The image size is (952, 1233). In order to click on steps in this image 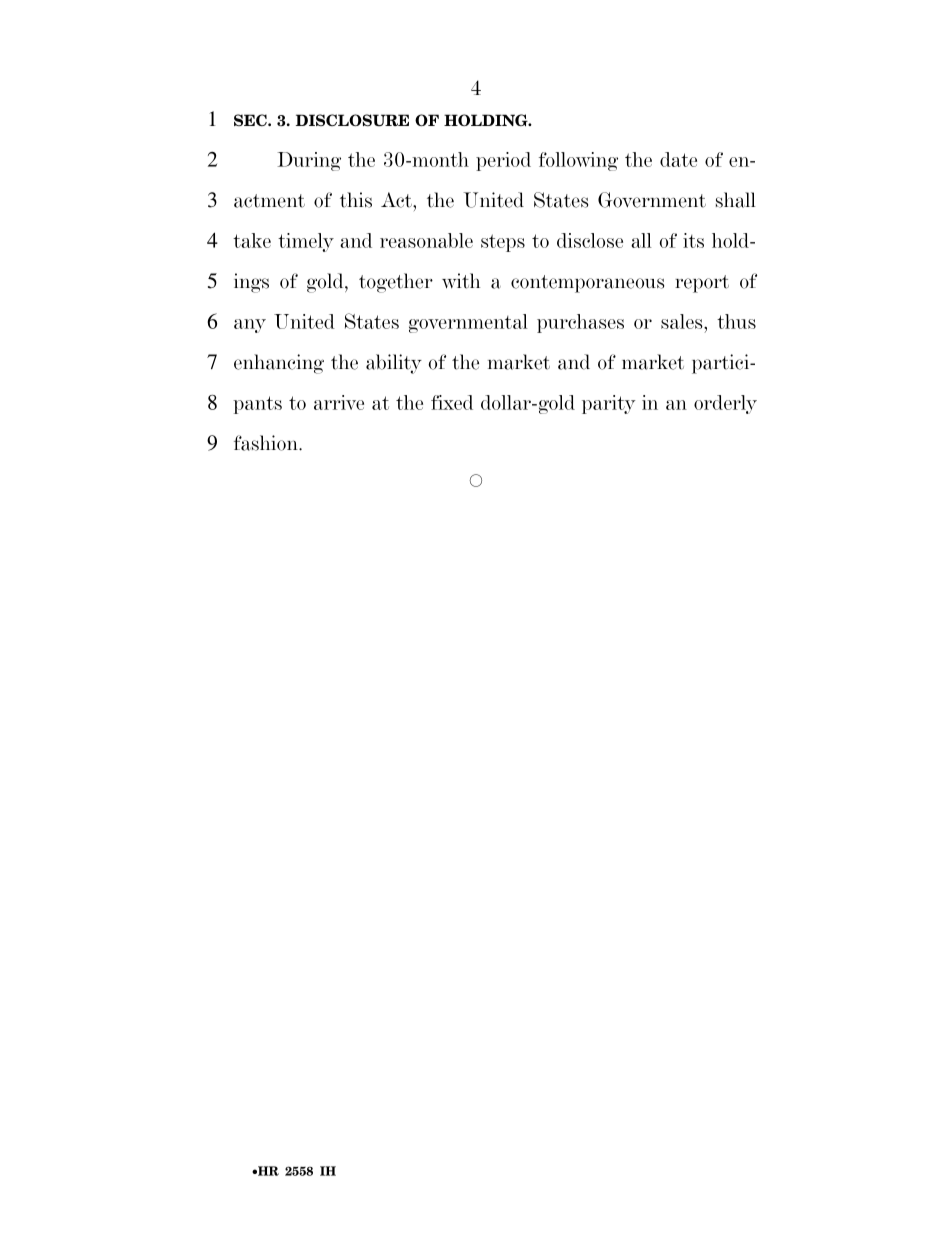, I will do `click(503, 243)`.
